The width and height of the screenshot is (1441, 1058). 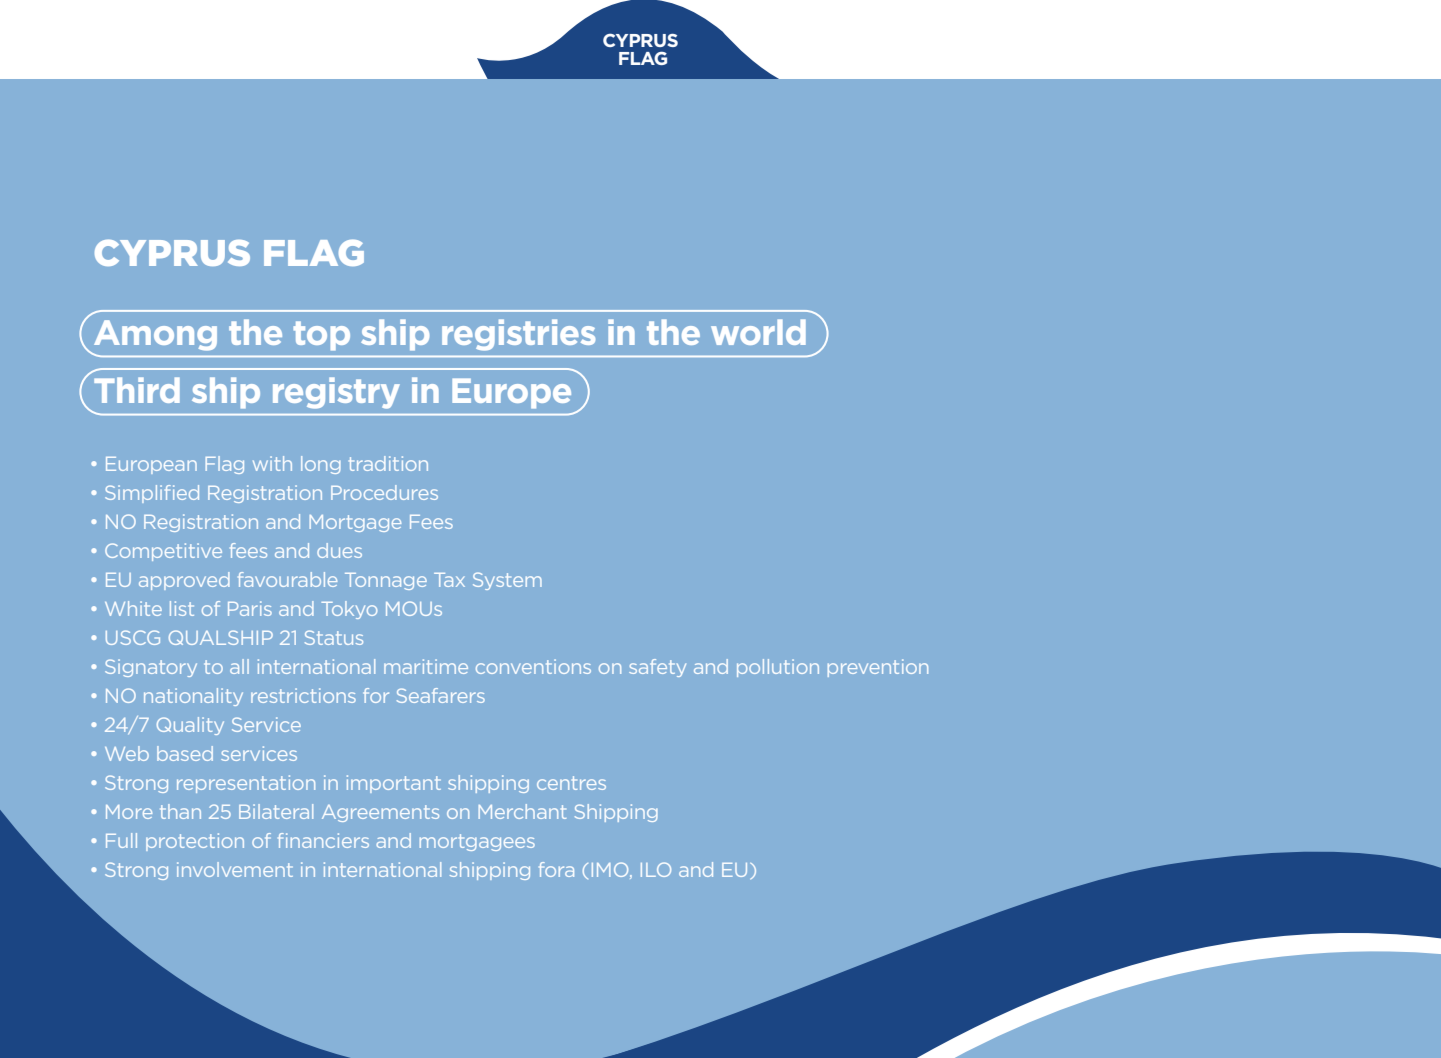 What do you see at coordinates (507, 581) in the screenshot?
I see `System` at bounding box center [507, 581].
